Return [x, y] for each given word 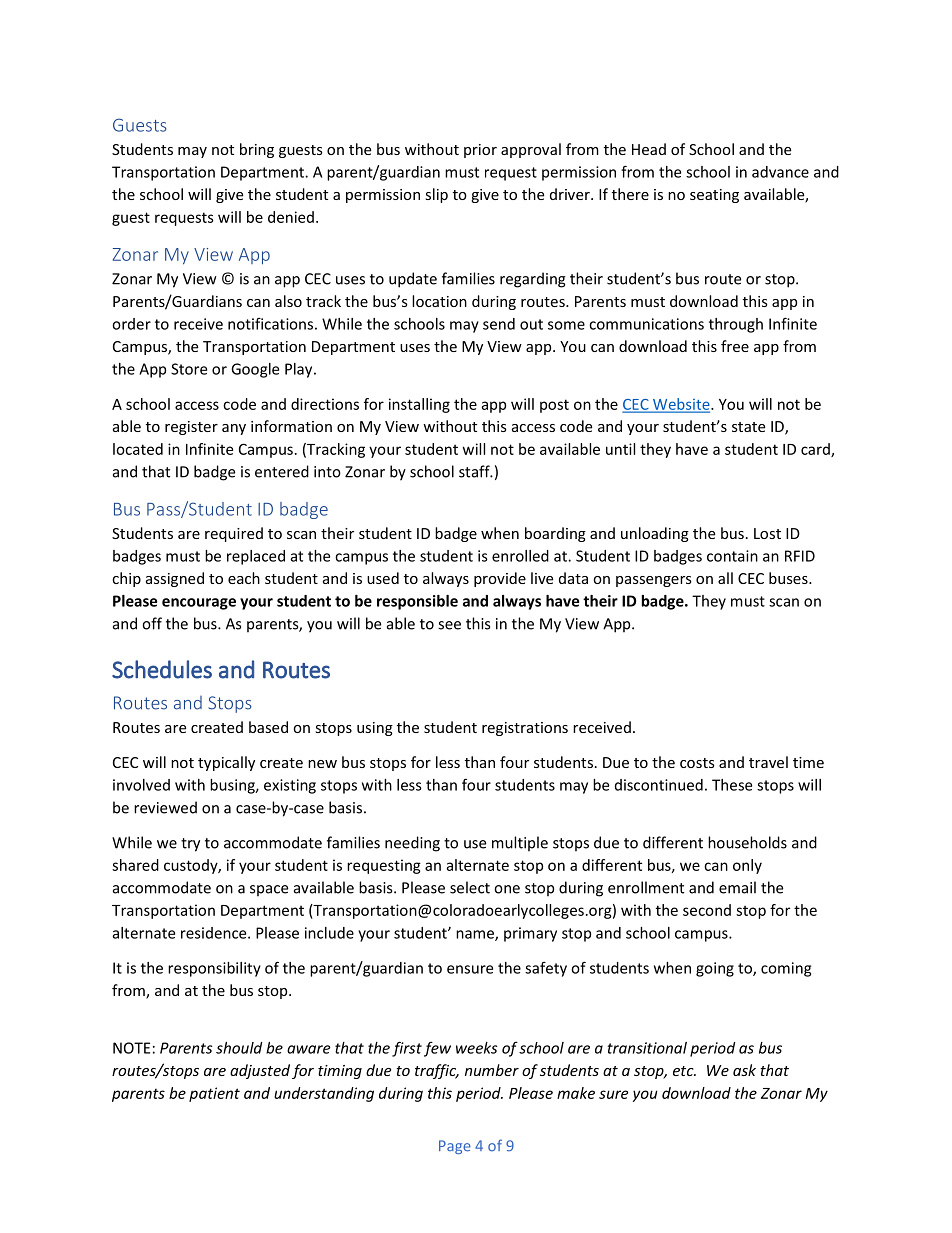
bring [257, 150]
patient [214, 1094]
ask [744, 1070]
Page [455, 1147]
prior [480, 151]
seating [714, 196]
